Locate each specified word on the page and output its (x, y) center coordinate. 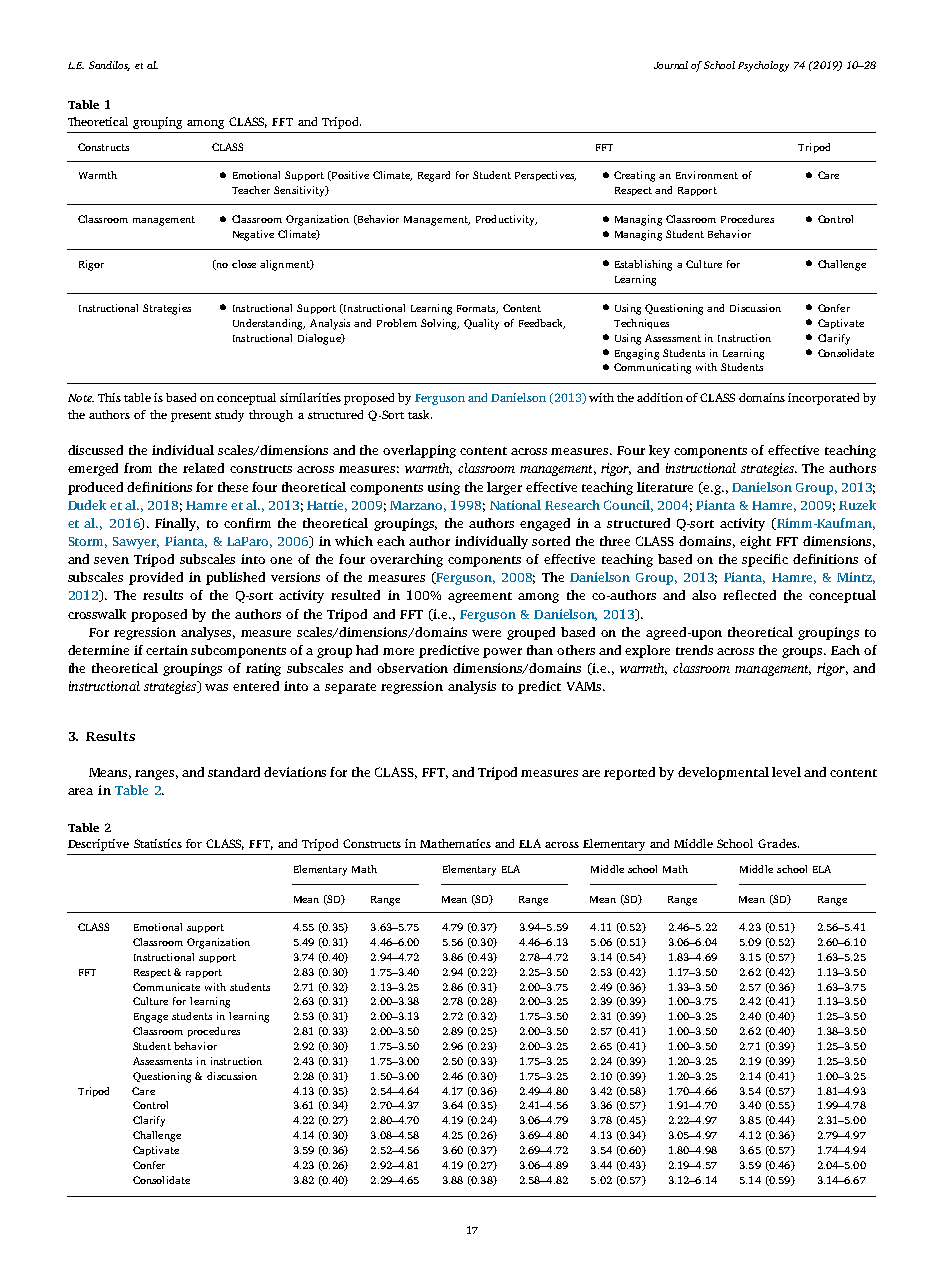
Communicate (166, 987)
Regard (434, 176)
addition (660, 397)
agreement (480, 597)
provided (156, 578)
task (420, 414)
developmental (723, 773)
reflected (749, 595)
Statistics (158, 843)
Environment (707, 175)
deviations (295, 772)
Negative (253, 235)
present (191, 417)
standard (234, 772)
